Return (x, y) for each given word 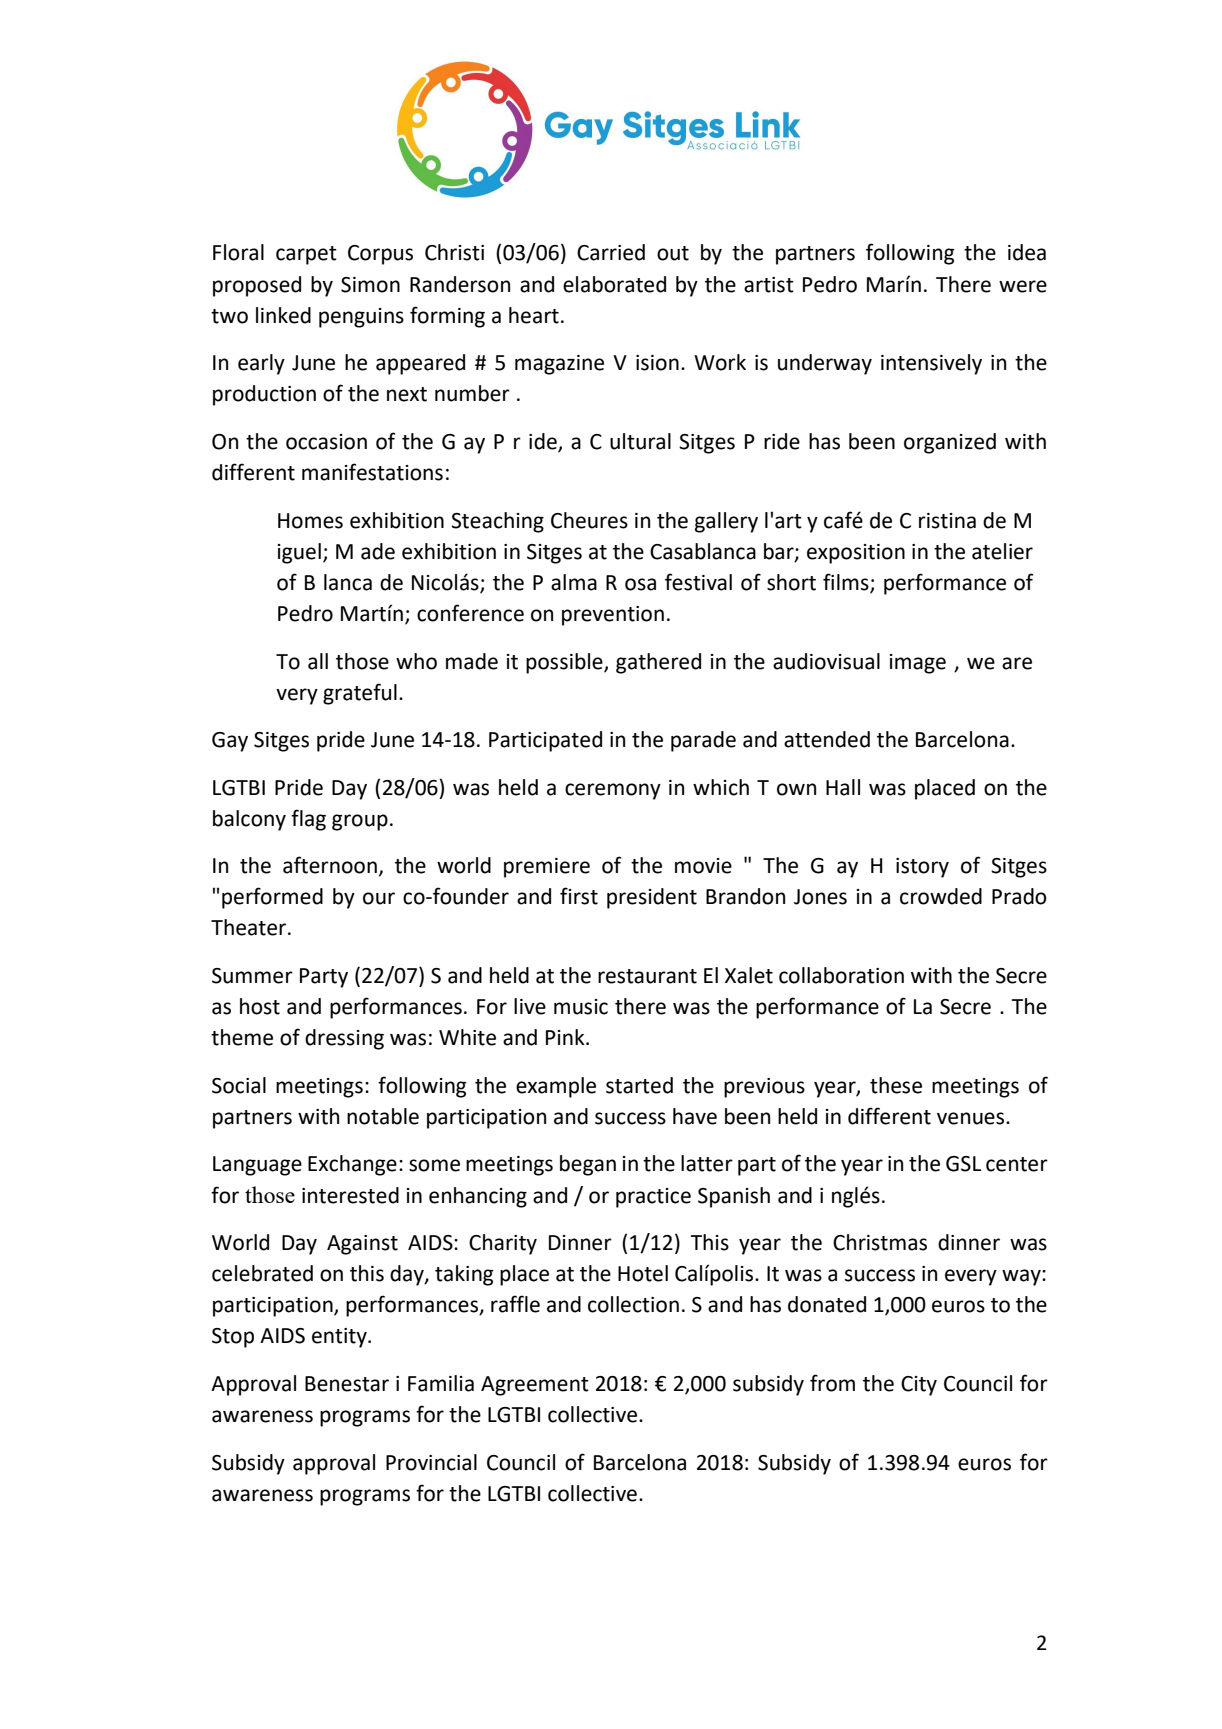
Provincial (431, 1462)
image (918, 664)
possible (565, 663)
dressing (344, 1039)
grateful (360, 694)
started (639, 1085)
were (1023, 286)
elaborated (614, 284)
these (896, 1085)
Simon (370, 285)
